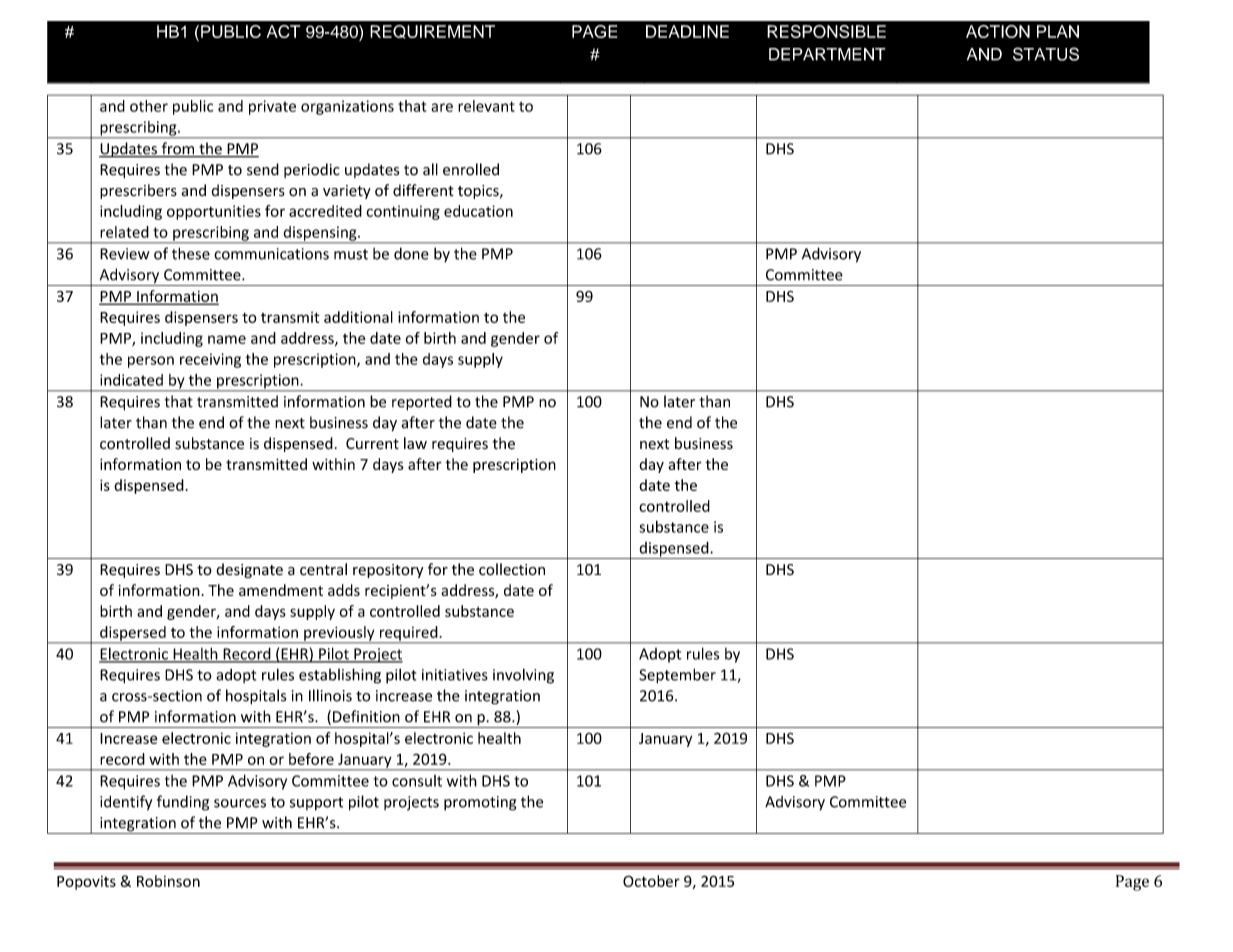 This screenshot has height=952, width=1233. Describe the element at coordinates (677, 676) in the screenshot. I see `September` at that location.
